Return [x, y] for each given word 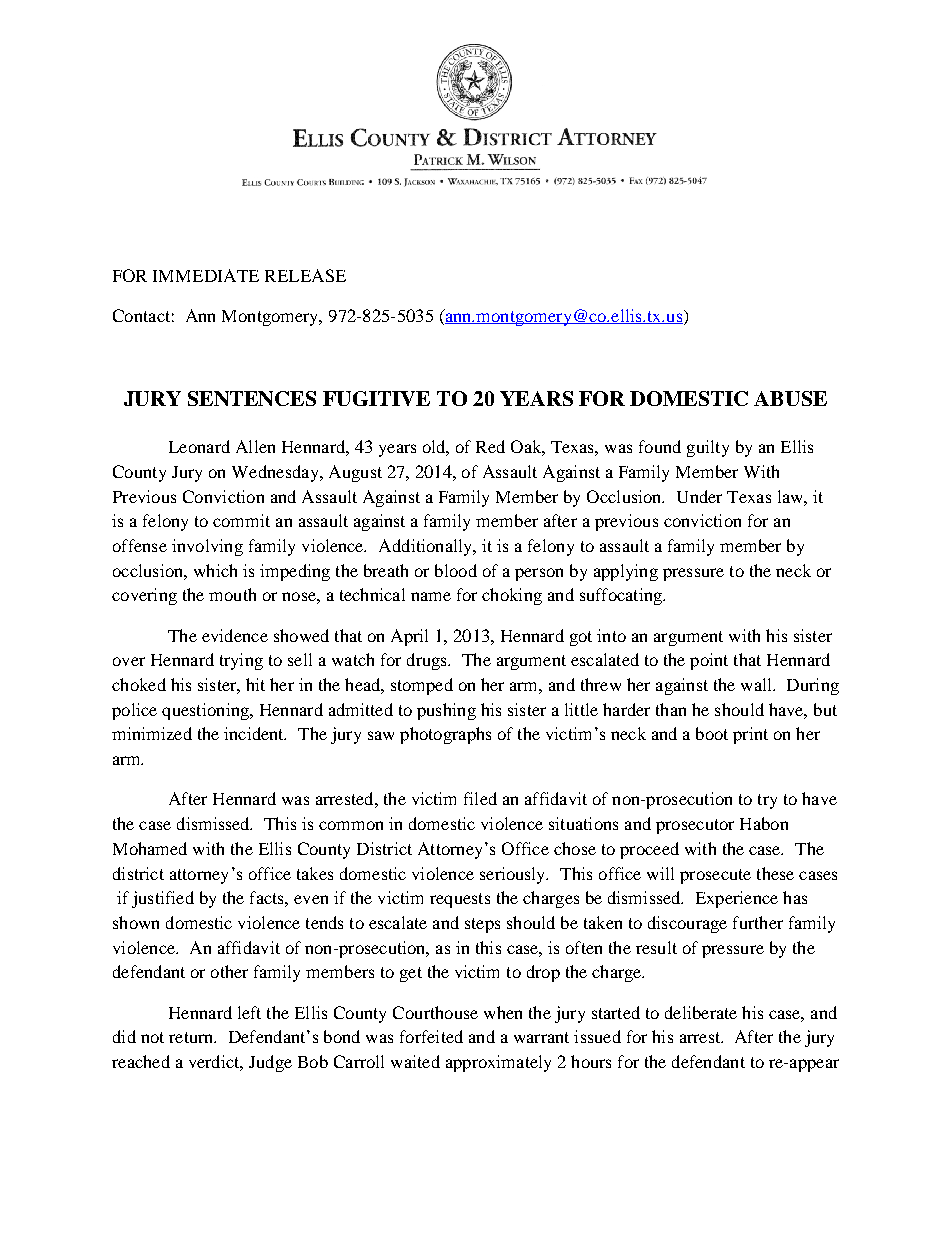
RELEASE [305, 275]
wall [757, 684]
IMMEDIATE [206, 275]
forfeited [431, 1036]
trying [241, 661]
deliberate [701, 1012]
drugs [428, 661]
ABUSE [790, 398]
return [192, 1037]
